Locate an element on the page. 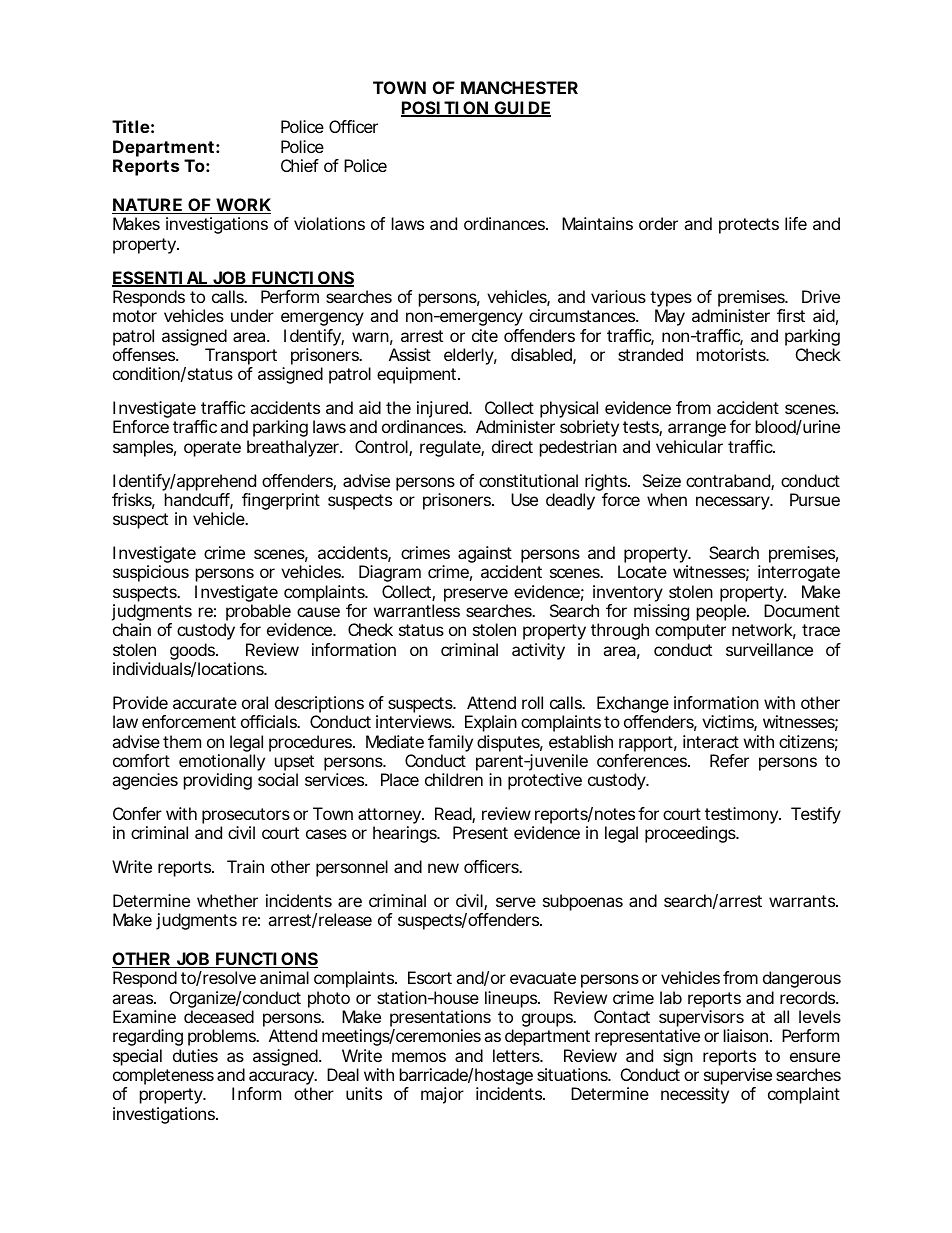  Title is located at coordinates (131, 126).
